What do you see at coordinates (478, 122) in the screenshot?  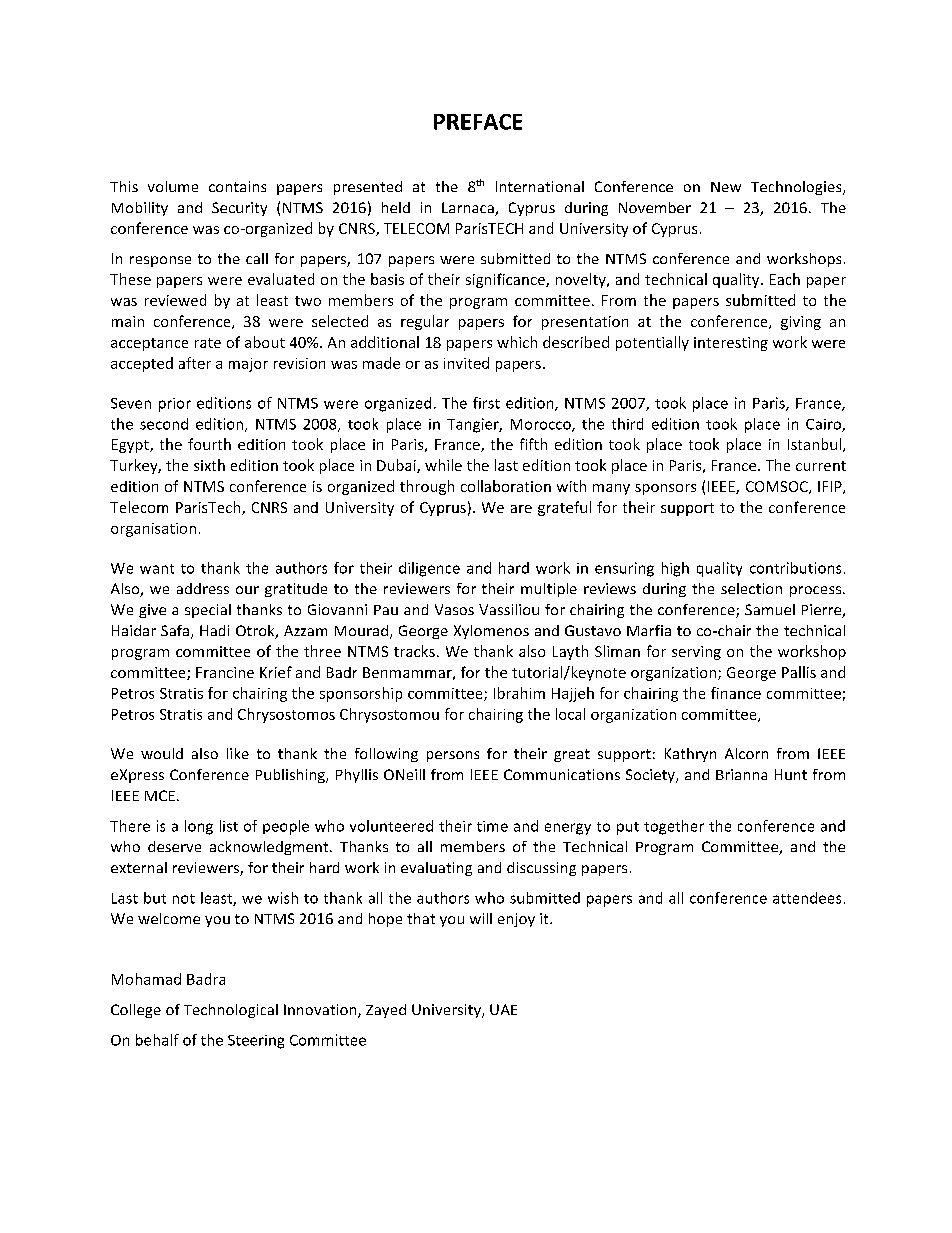 I see `PREFACE` at bounding box center [478, 122].
